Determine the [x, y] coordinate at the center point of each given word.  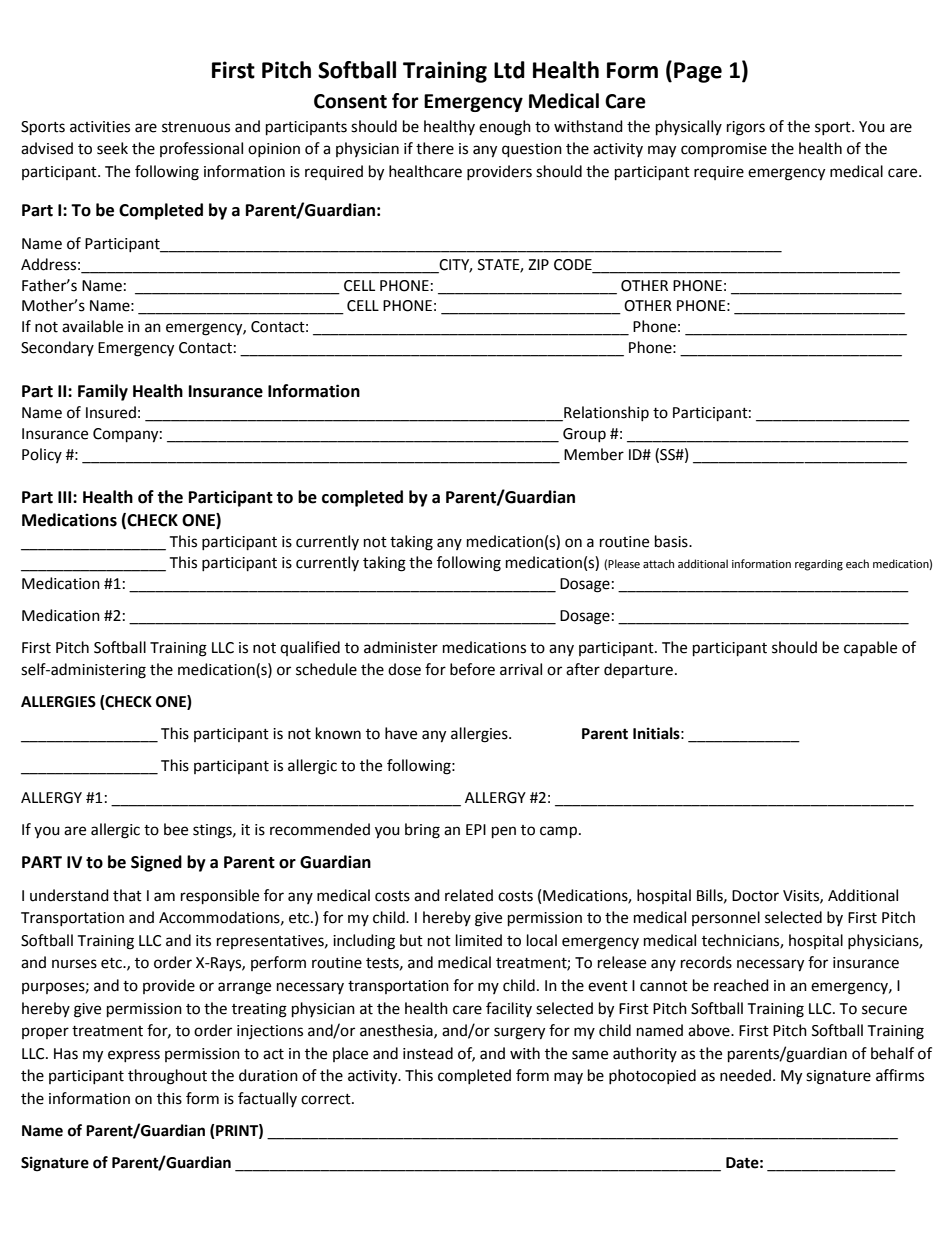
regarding [819, 565]
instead [428, 1053]
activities [100, 127]
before [472, 669]
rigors [746, 128]
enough [505, 128]
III [66, 497]
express [134, 1056]
